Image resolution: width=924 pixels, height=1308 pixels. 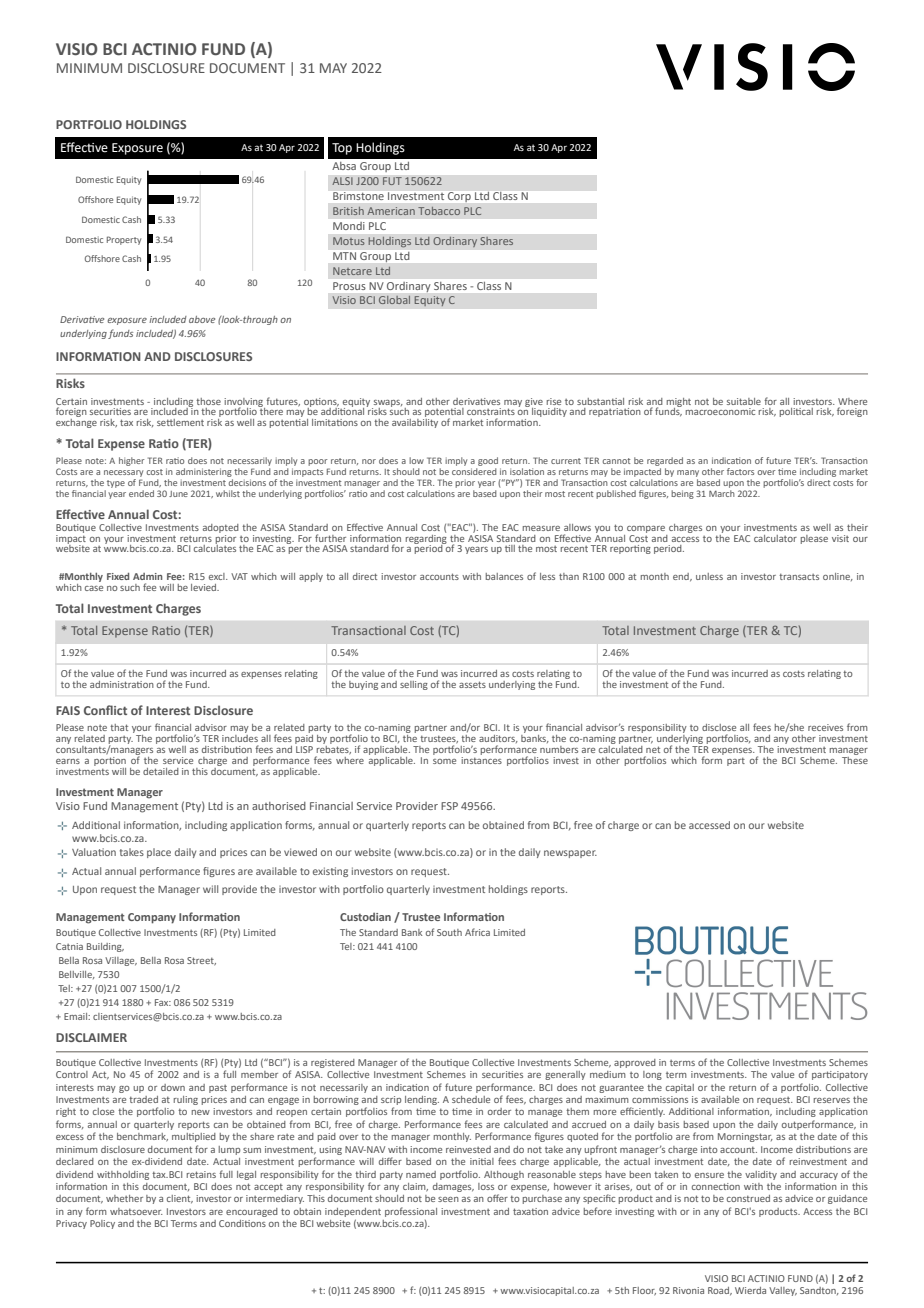 I want to click on some, so click(x=444, y=761).
